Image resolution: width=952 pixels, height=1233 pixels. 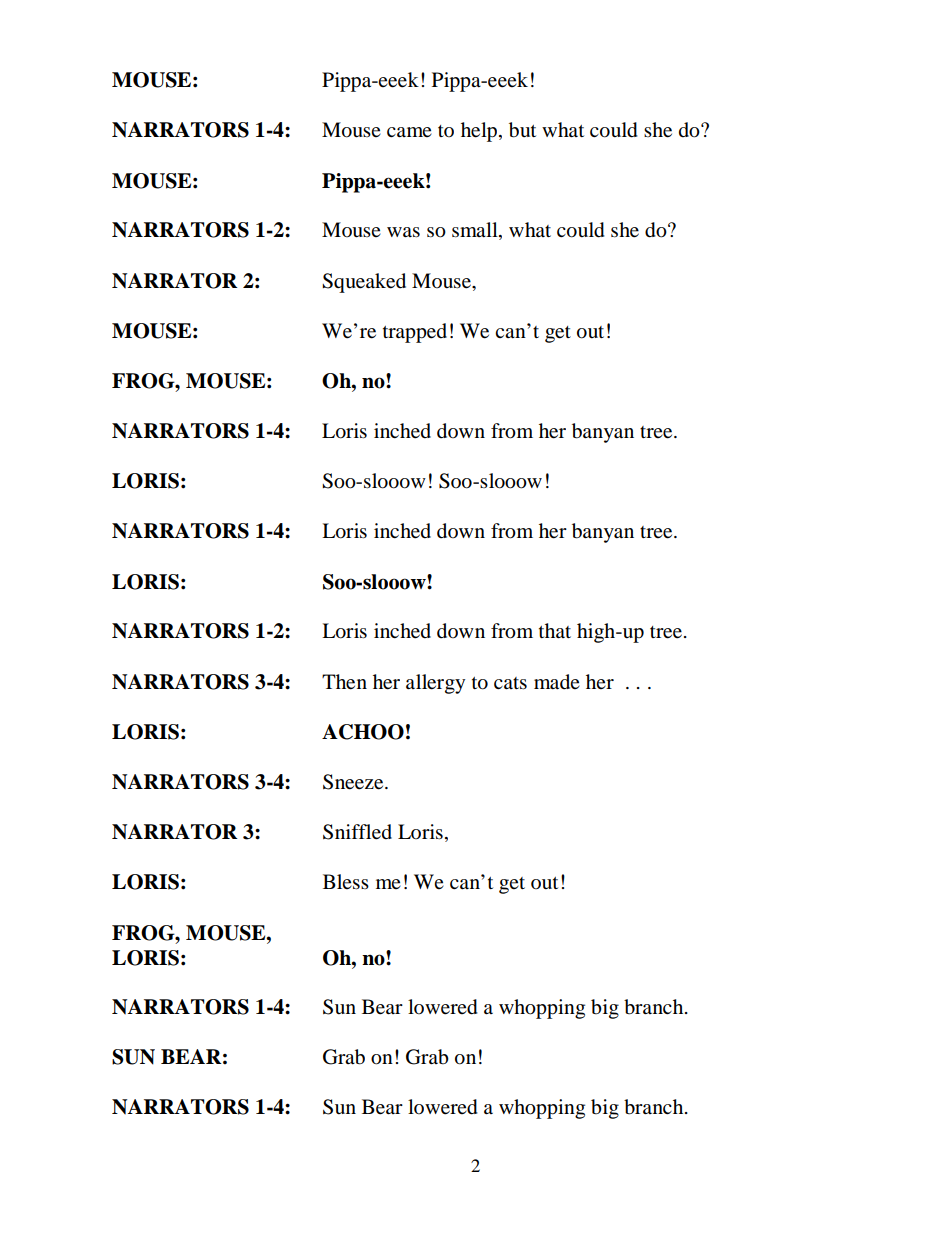 I want to click on allergy, so click(x=435, y=684).
